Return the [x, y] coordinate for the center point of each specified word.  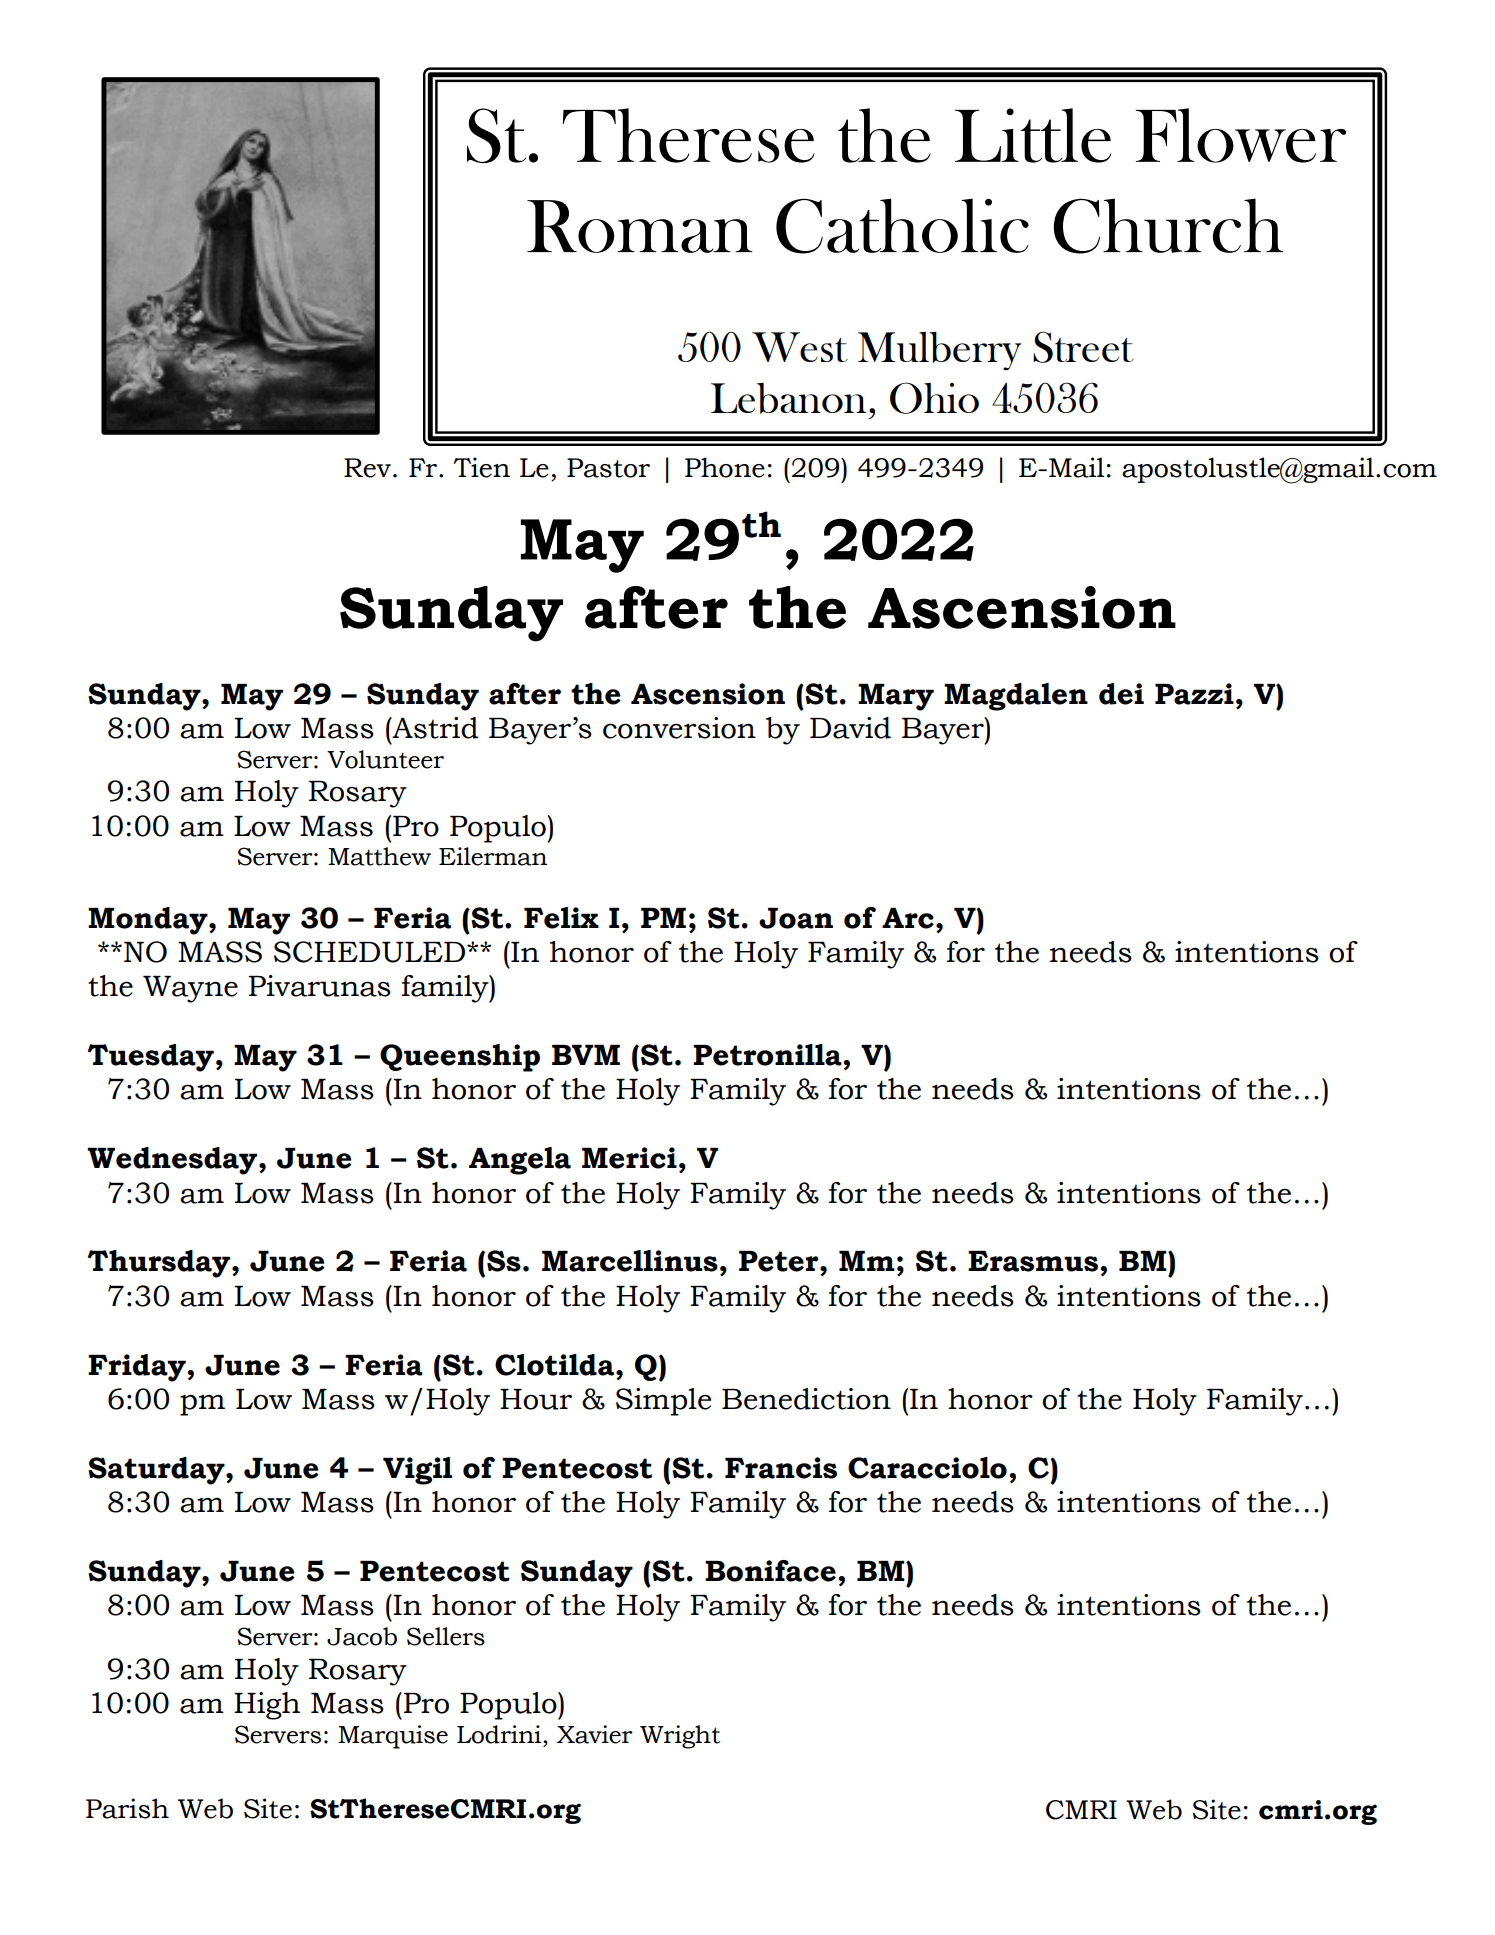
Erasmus [1034, 1261]
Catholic [902, 226]
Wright [680, 1737]
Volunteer [385, 759]
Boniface [770, 1571]
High [267, 1706]
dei [1121, 694]
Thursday [160, 1264]
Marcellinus [630, 1261]
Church [1168, 226]
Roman [640, 226]
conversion [679, 728]
